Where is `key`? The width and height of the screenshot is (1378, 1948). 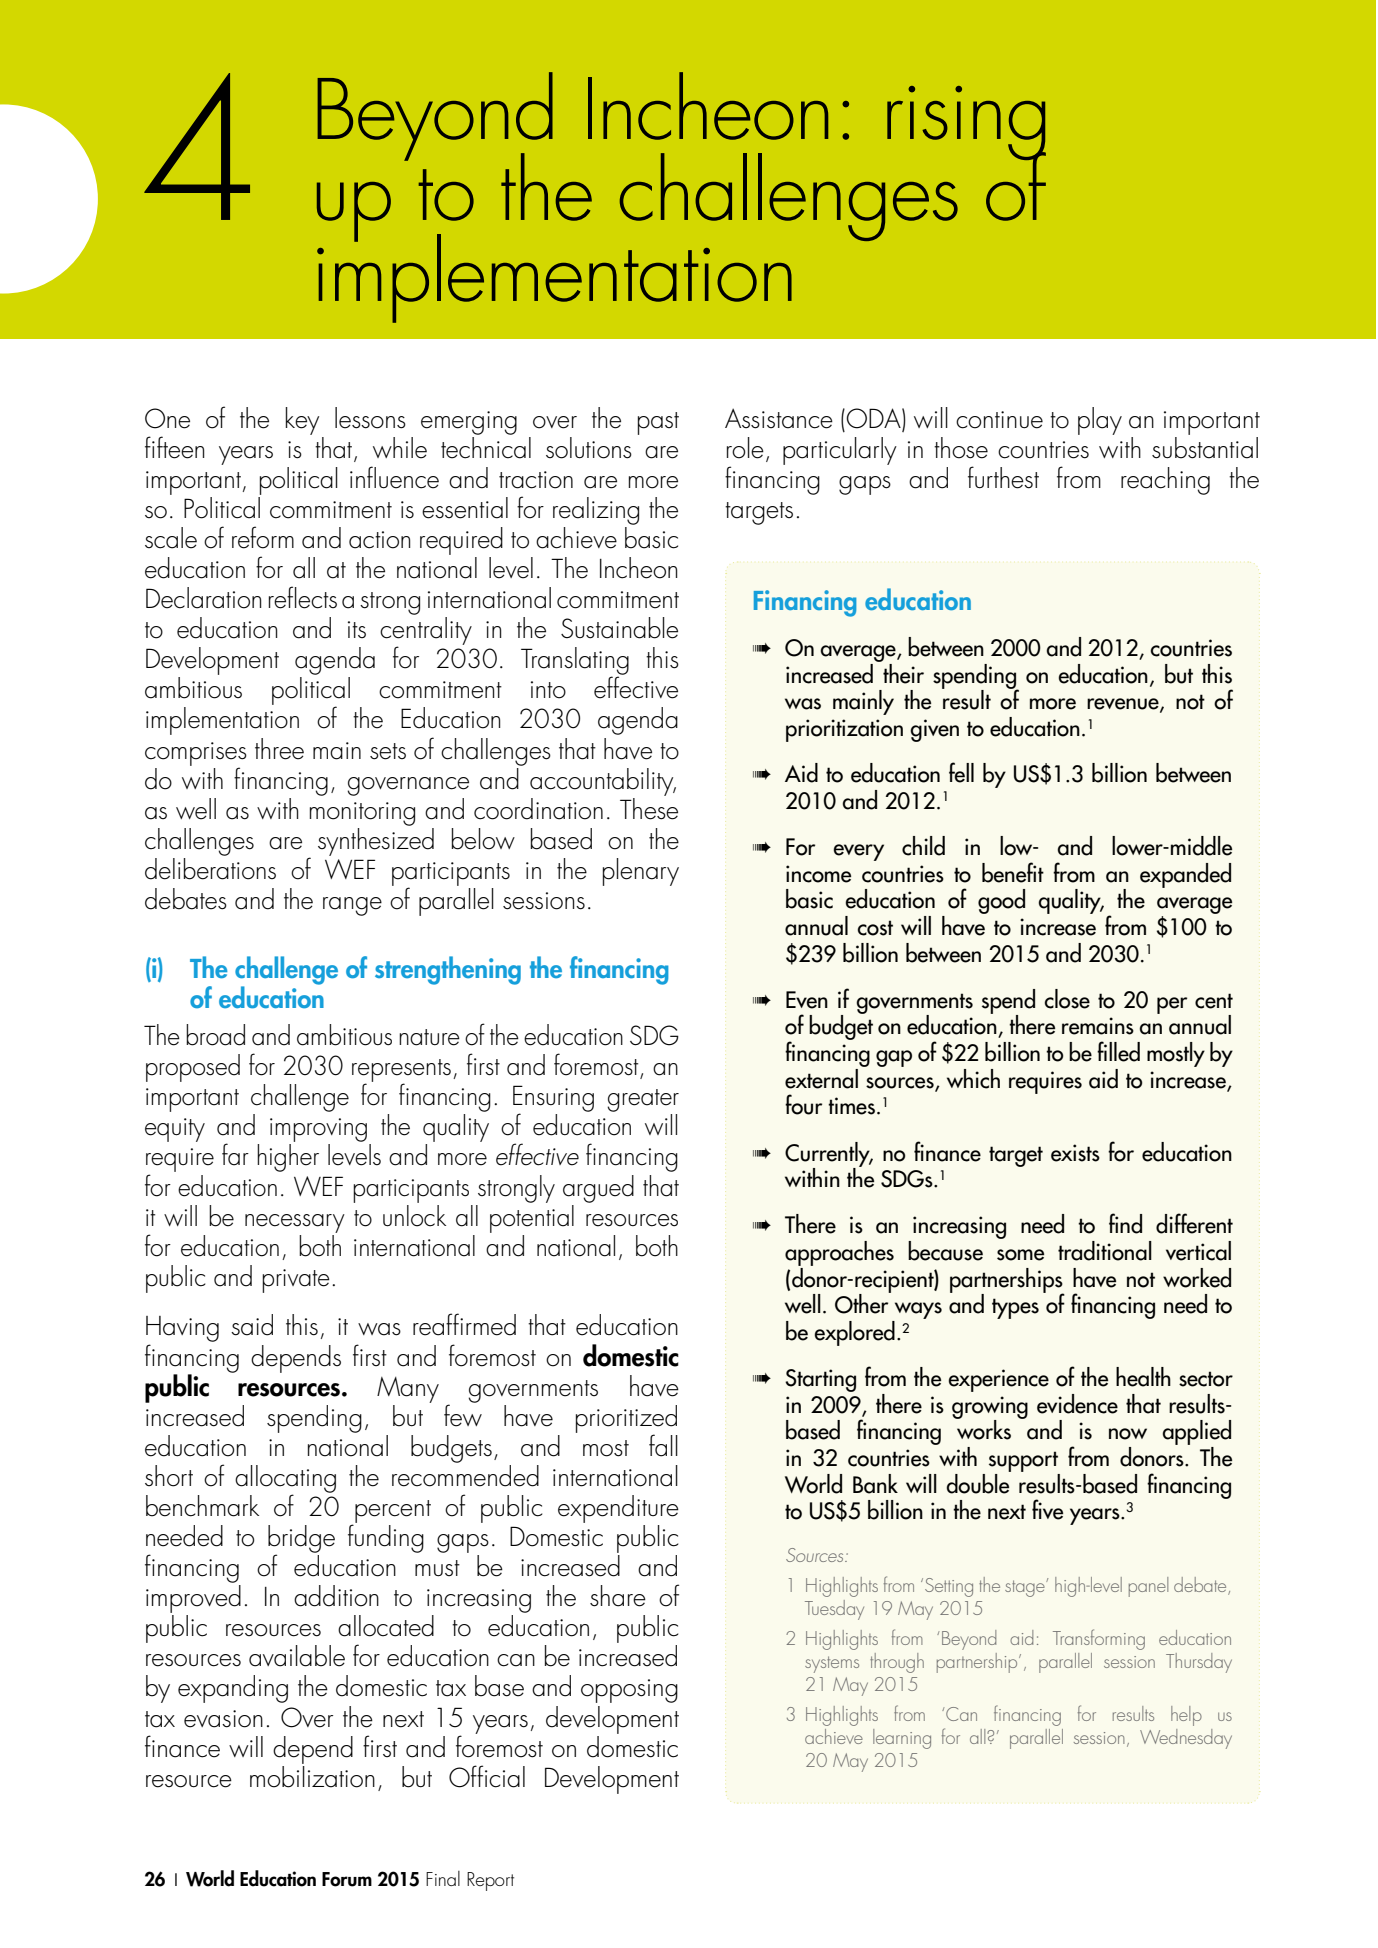
key is located at coordinates (302, 421).
